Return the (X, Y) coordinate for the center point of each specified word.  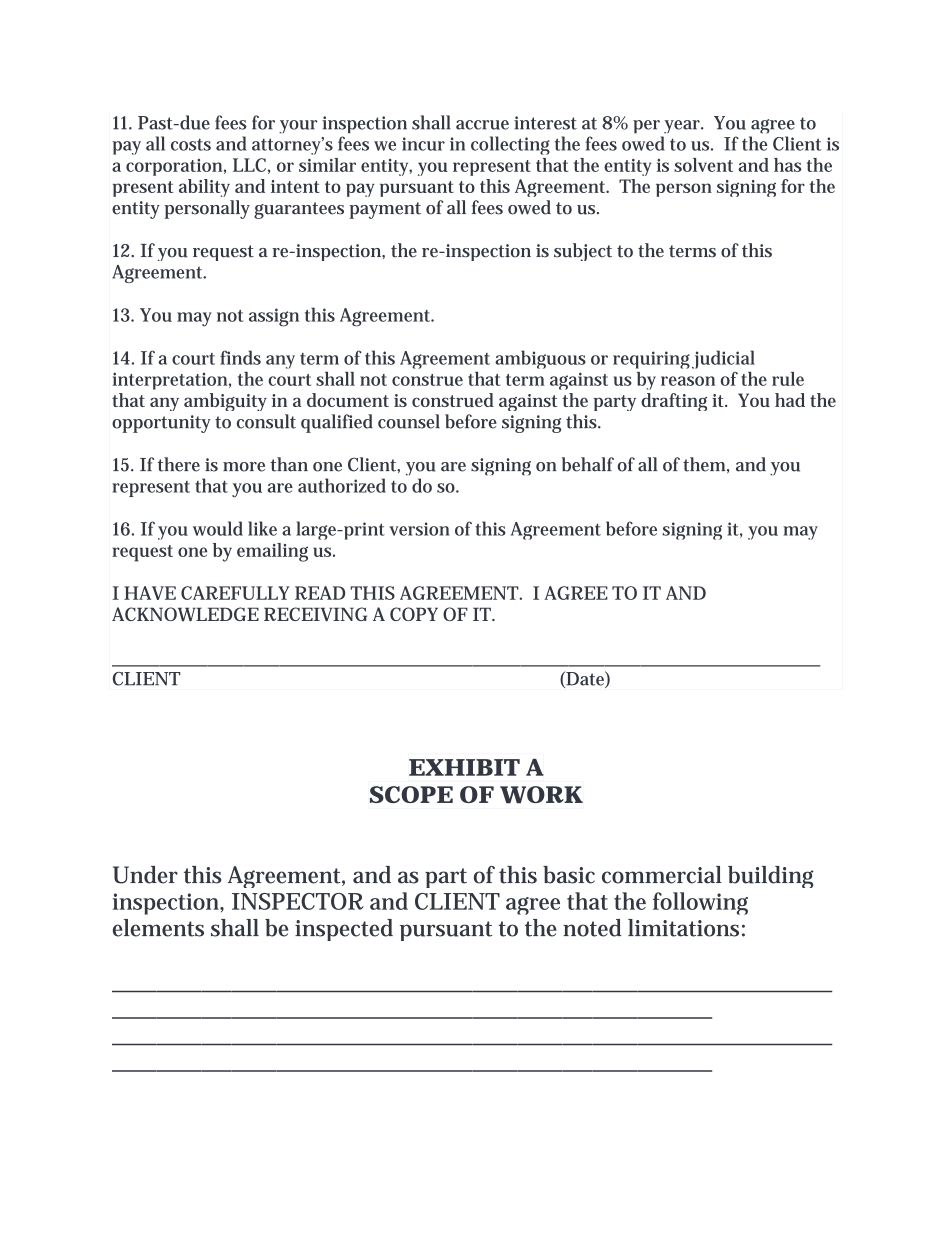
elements (158, 928)
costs (191, 144)
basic (569, 875)
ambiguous (540, 359)
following (700, 903)
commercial (662, 875)
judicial (723, 359)
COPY (414, 614)
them (704, 464)
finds (240, 357)
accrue (482, 125)
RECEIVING (315, 614)
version (419, 529)
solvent (703, 165)
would (218, 528)
